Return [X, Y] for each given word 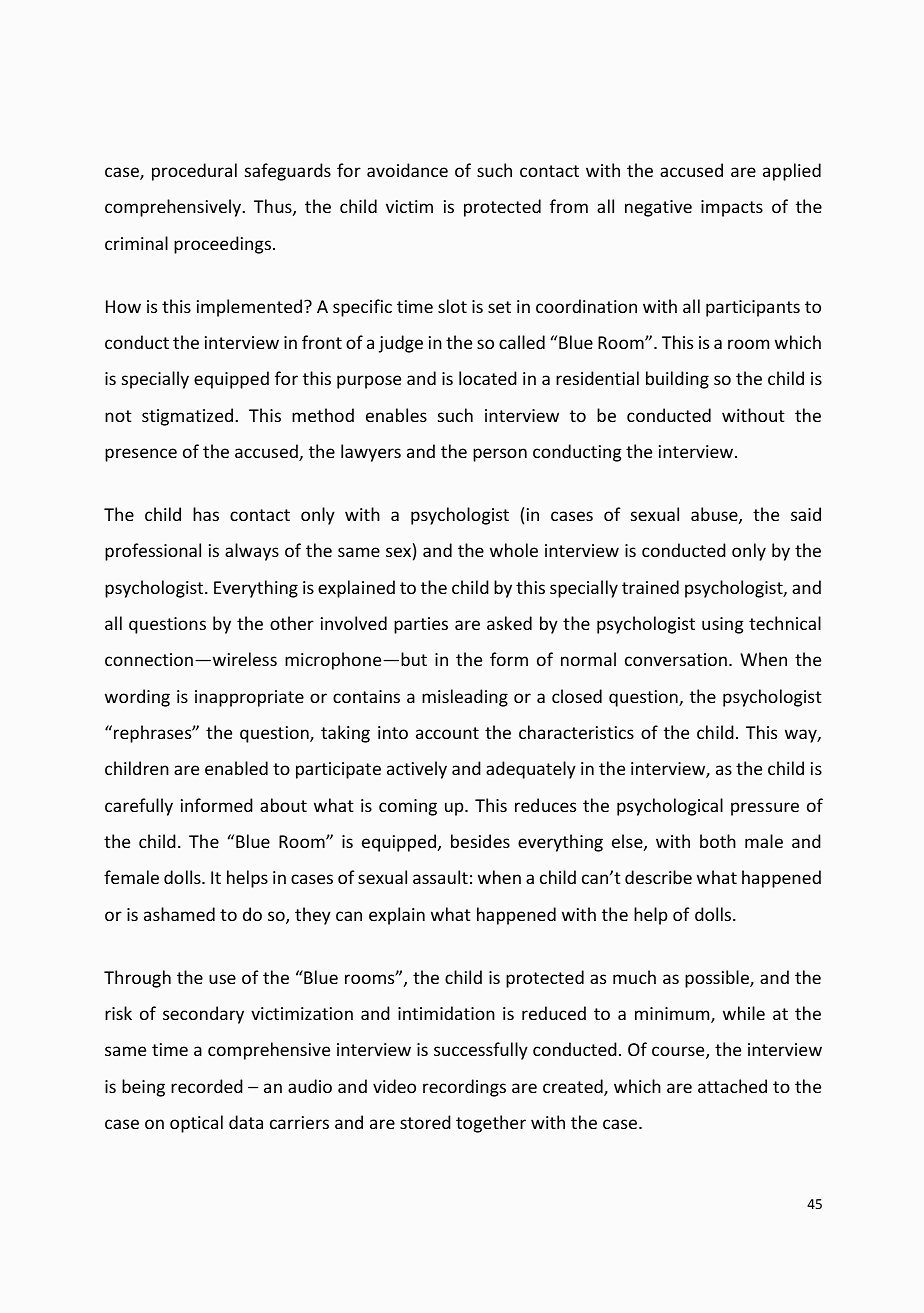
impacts [732, 208]
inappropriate [249, 698]
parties [421, 625]
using [723, 625]
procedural [194, 172]
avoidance [407, 170]
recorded [207, 1086]
